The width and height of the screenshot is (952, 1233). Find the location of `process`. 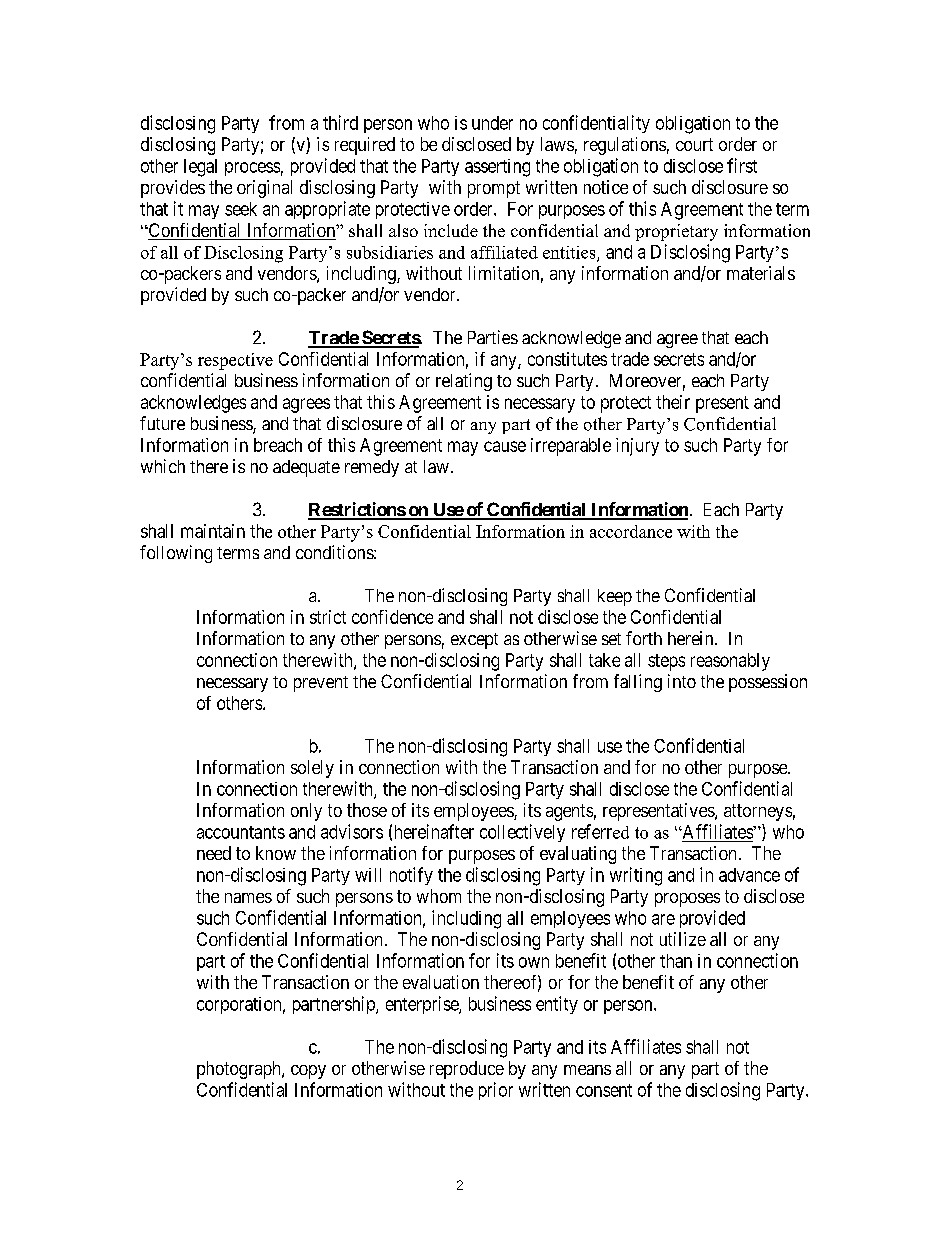

process is located at coordinates (252, 169).
